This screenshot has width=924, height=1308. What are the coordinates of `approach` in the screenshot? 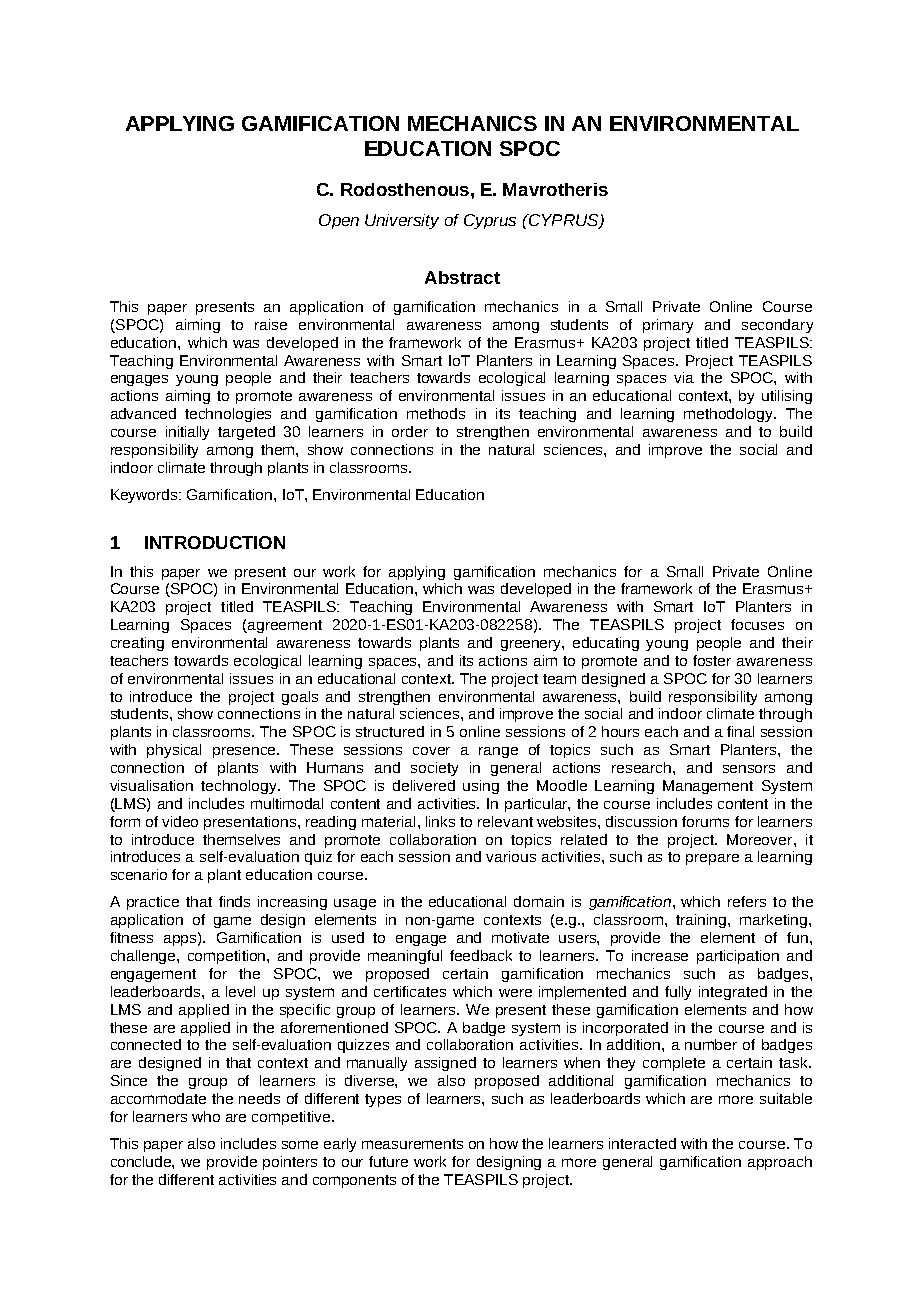 It's located at (780, 1163).
